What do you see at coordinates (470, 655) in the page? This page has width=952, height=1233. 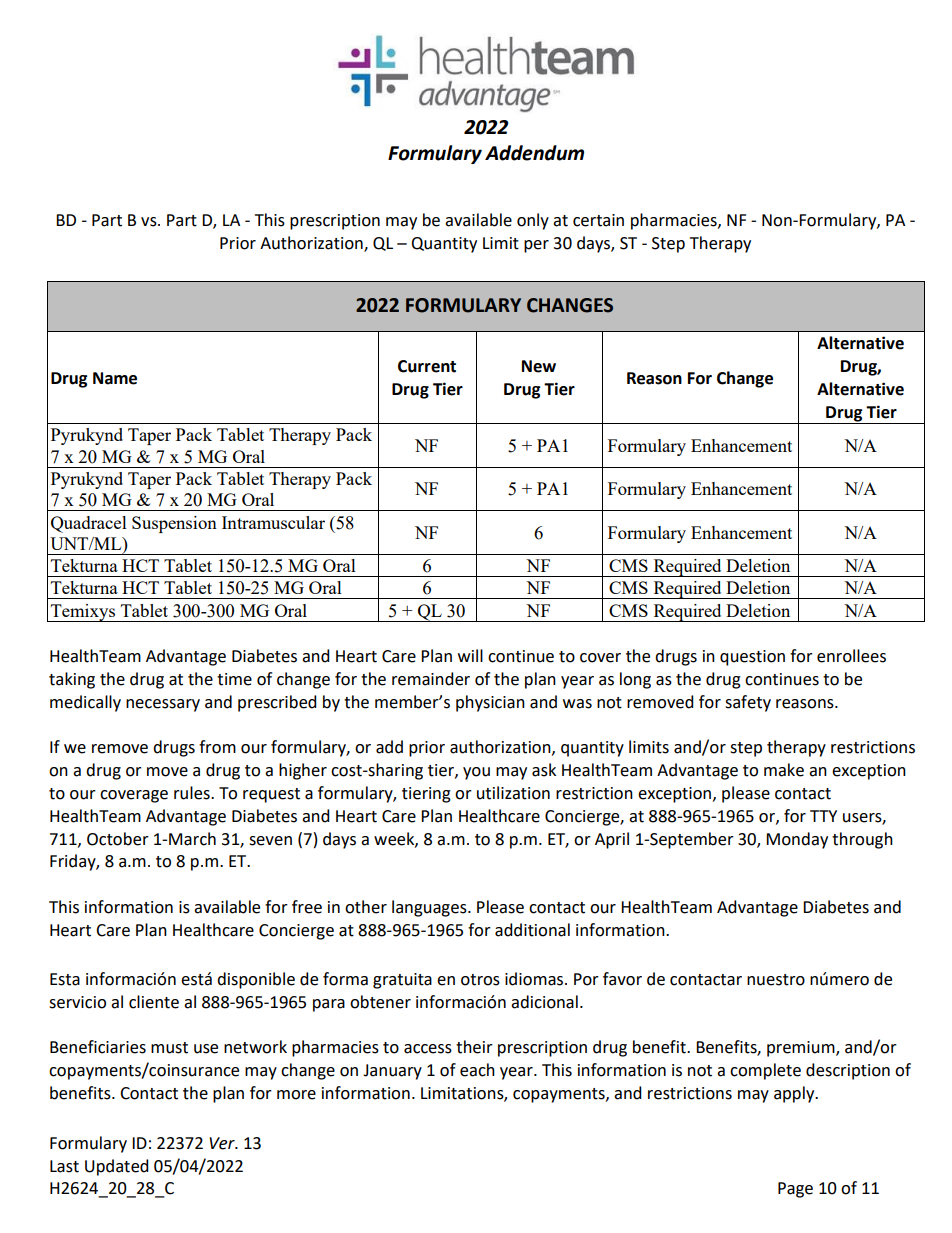 I see `will` at bounding box center [470, 655].
